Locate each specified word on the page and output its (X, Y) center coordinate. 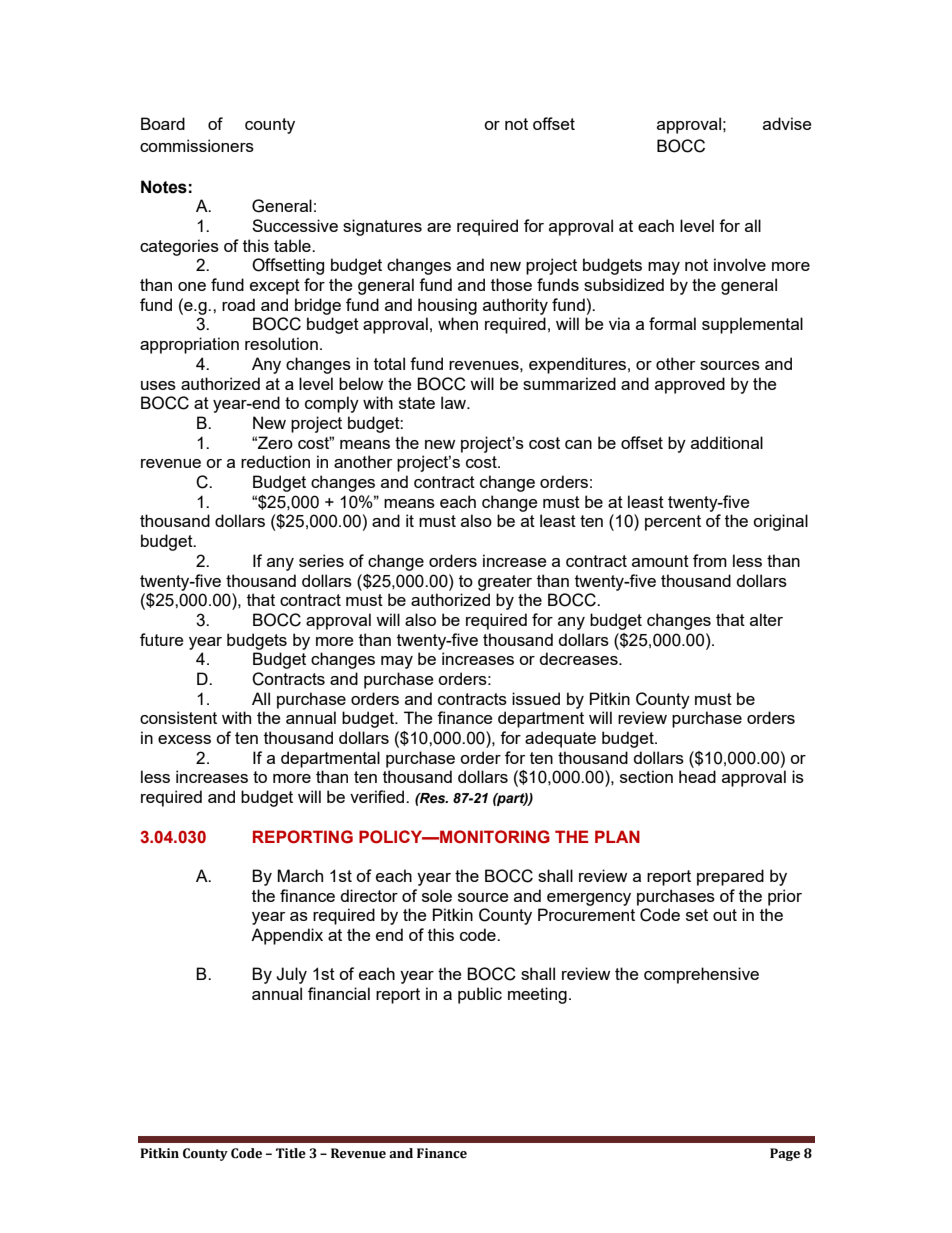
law (455, 402)
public (480, 995)
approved (690, 385)
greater (505, 583)
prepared (730, 877)
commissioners (197, 145)
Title (291, 1153)
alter (766, 619)
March (300, 875)
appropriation (189, 345)
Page (785, 1154)
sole (437, 895)
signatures (382, 227)
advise (787, 123)
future (161, 639)
